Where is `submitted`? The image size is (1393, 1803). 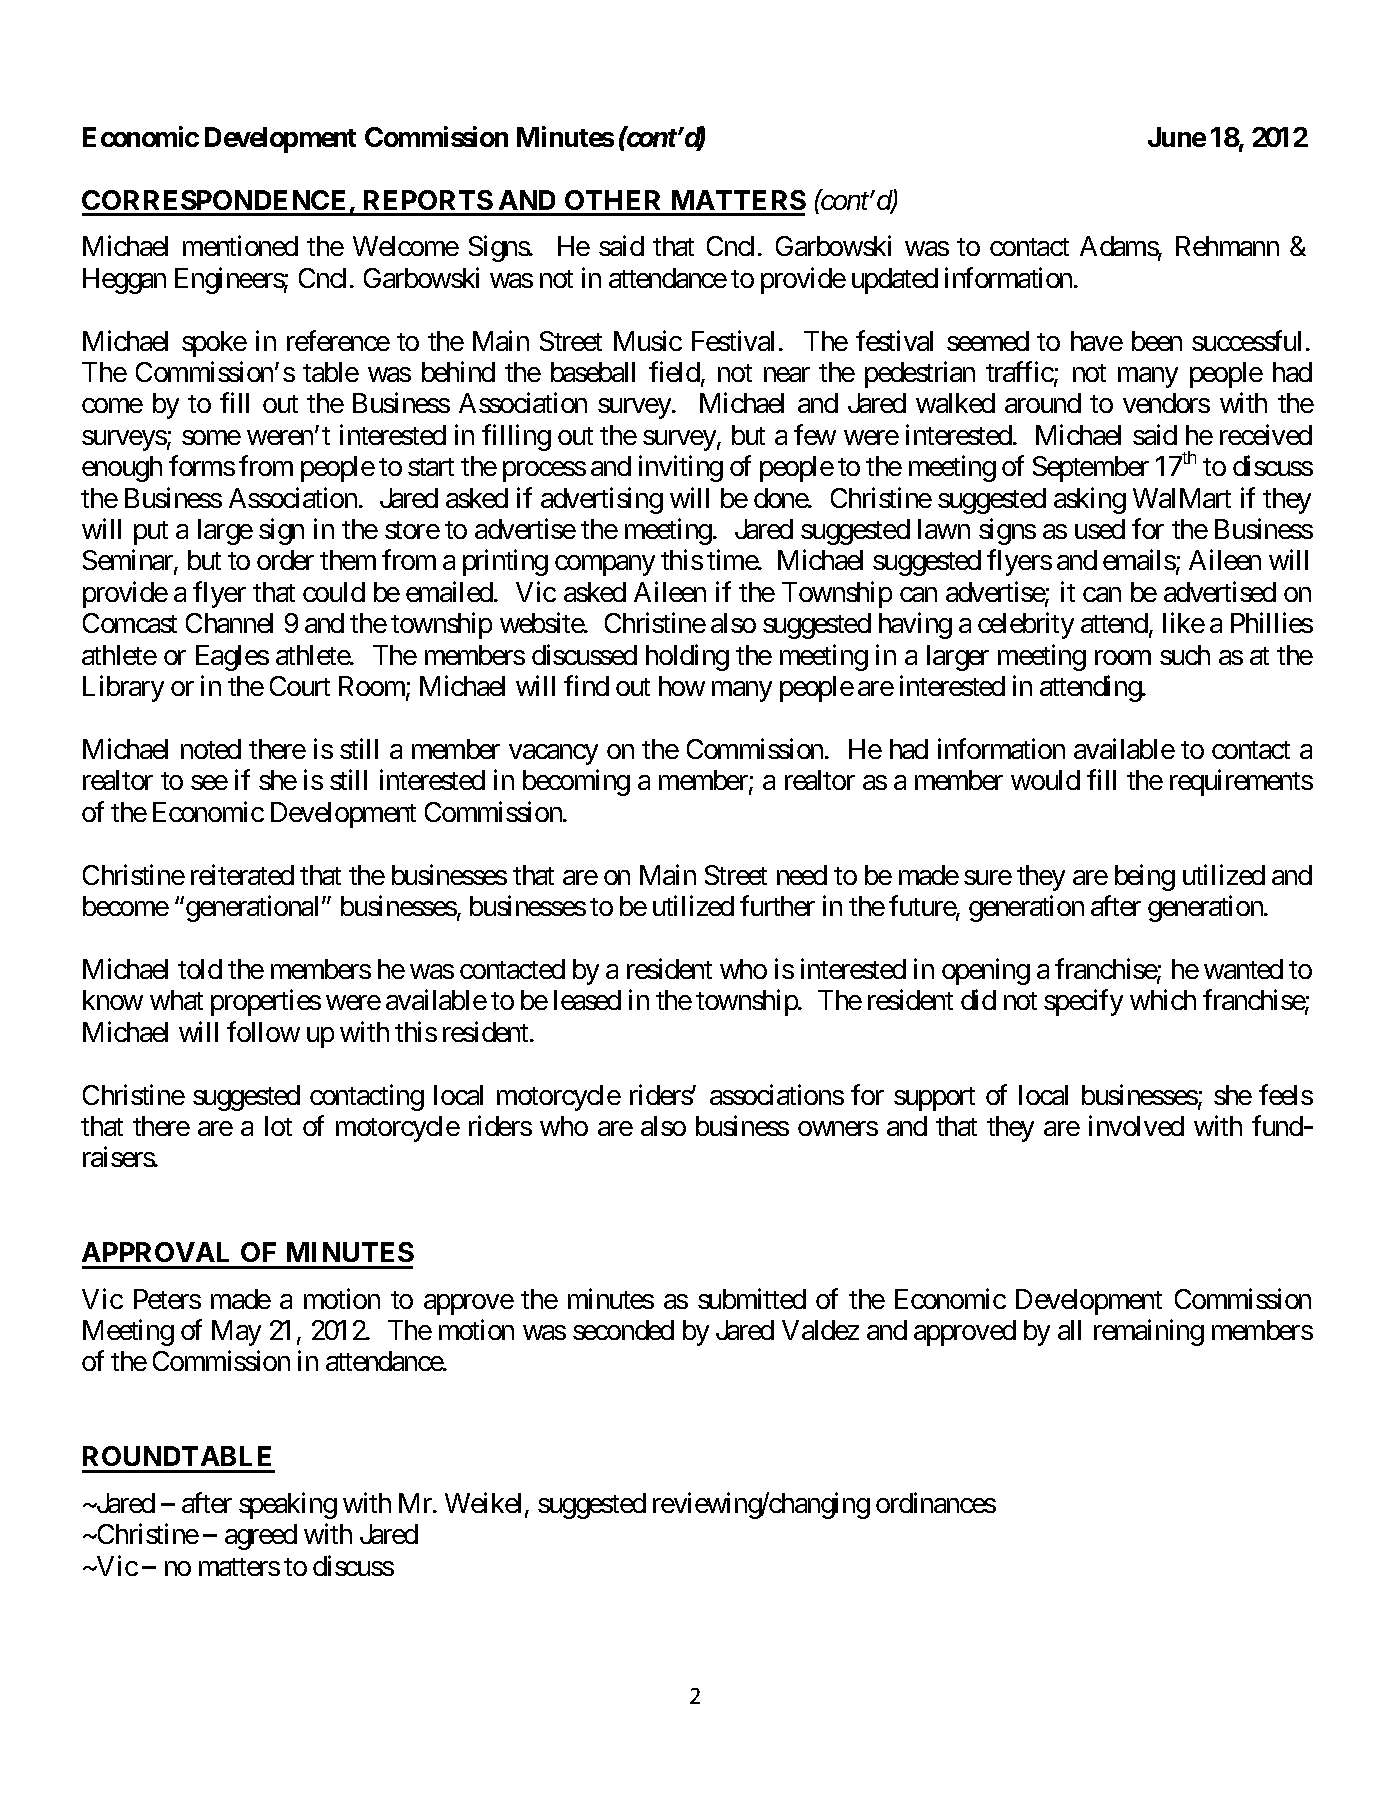
submitted is located at coordinates (752, 1298).
